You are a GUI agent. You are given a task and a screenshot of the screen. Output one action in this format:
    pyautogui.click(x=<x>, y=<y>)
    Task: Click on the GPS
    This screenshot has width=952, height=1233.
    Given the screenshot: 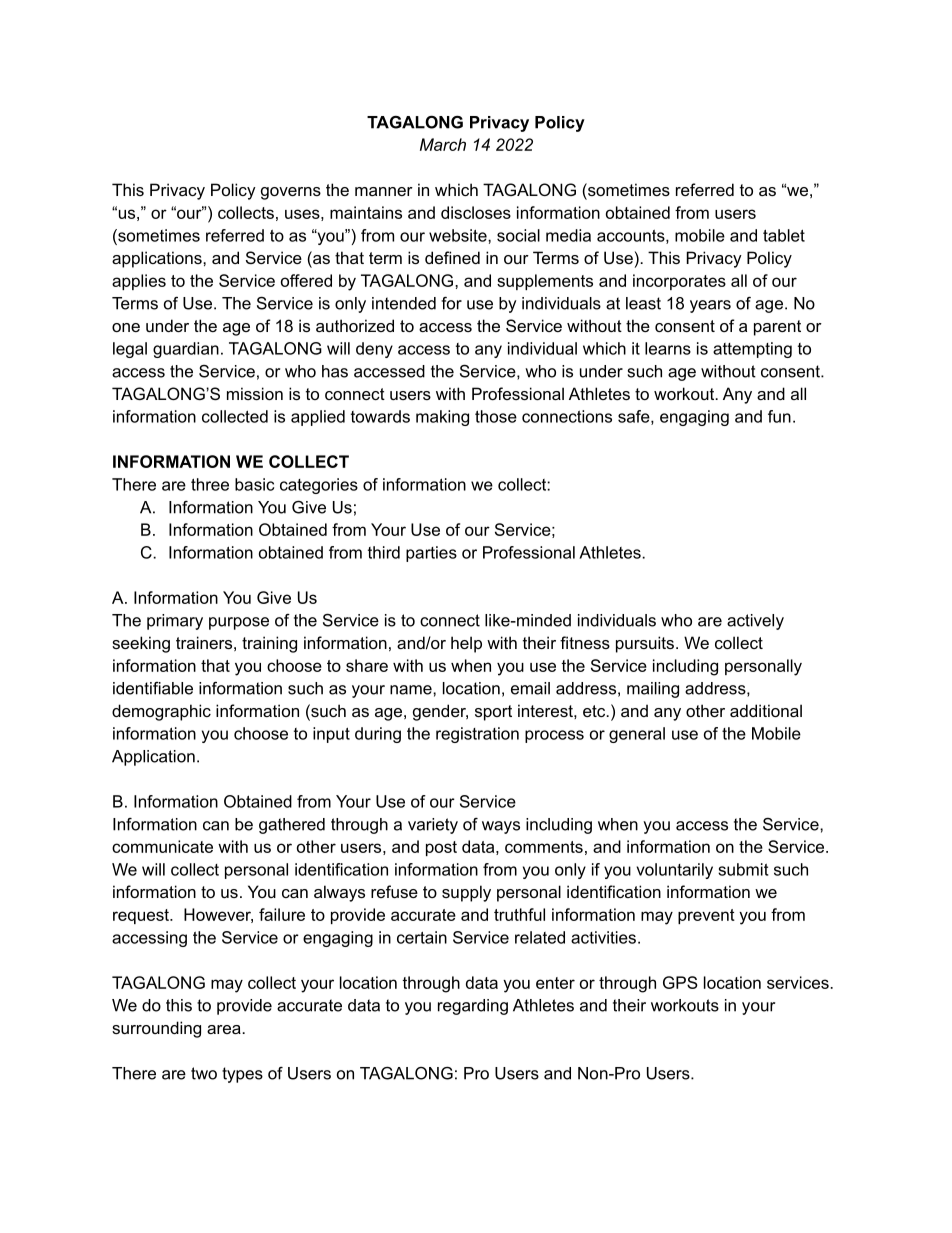 What is the action you would take?
    pyautogui.click(x=680, y=982)
